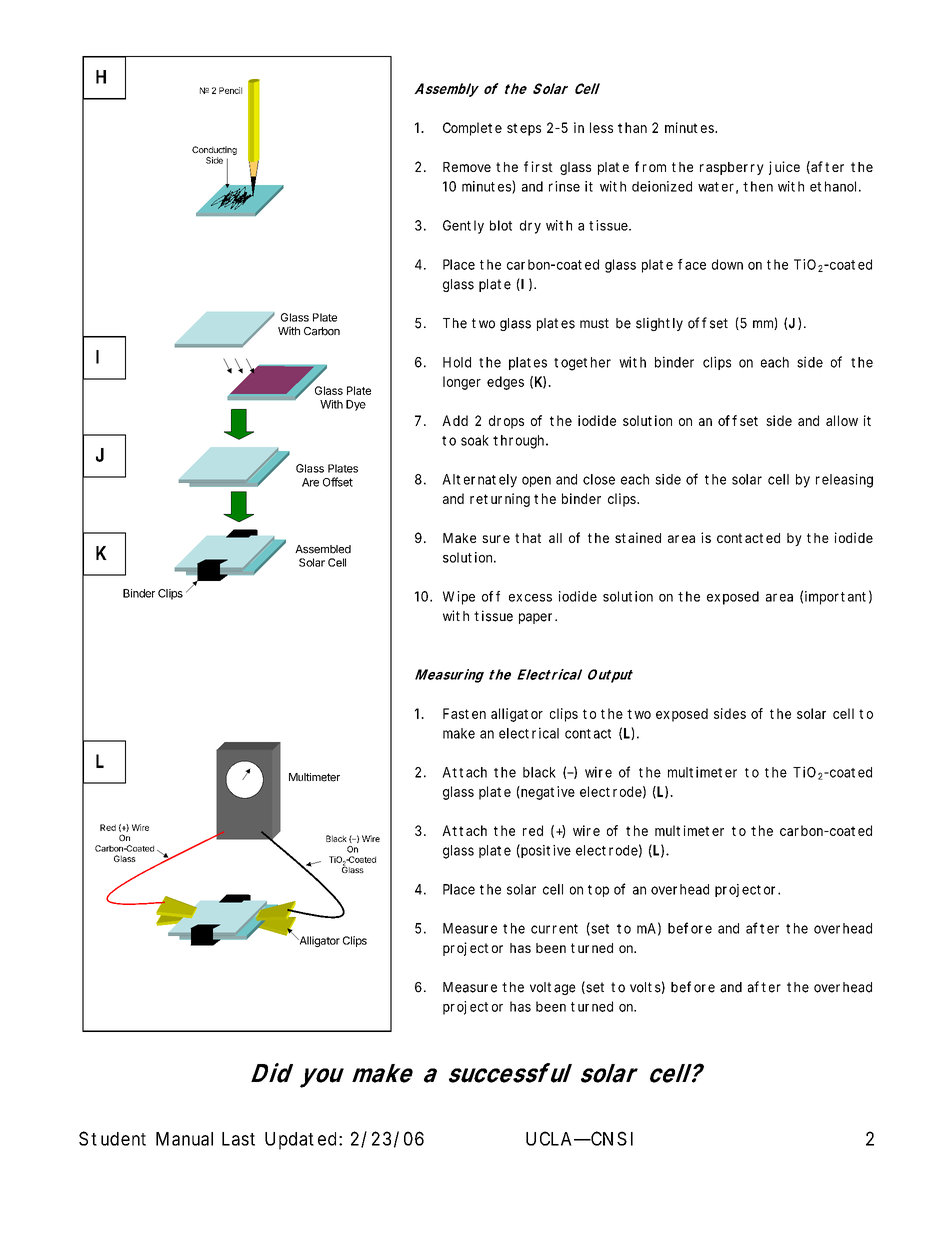 Image resolution: width=952 pixels, height=1233 pixels. I want to click on Assembled, so click(323, 549).
